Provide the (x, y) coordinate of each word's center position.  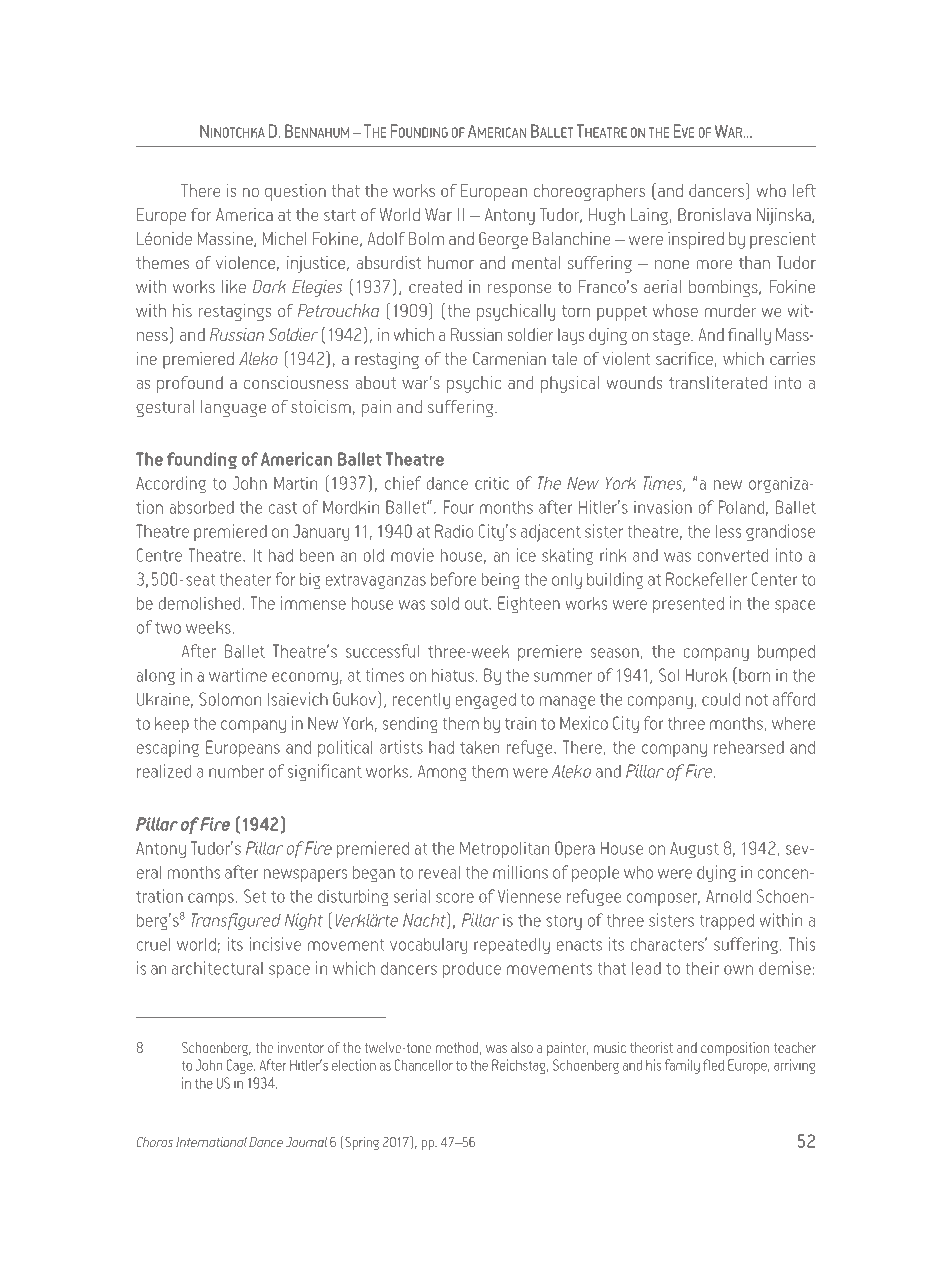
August (694, 850)
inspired (696, 240)
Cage (241, 1066)
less (728, 531)
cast (283, 508)
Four (459, 507)
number (236, 771)
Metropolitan (504, 849)
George (503, 240)
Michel (285, 238)
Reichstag (520, 1066)
